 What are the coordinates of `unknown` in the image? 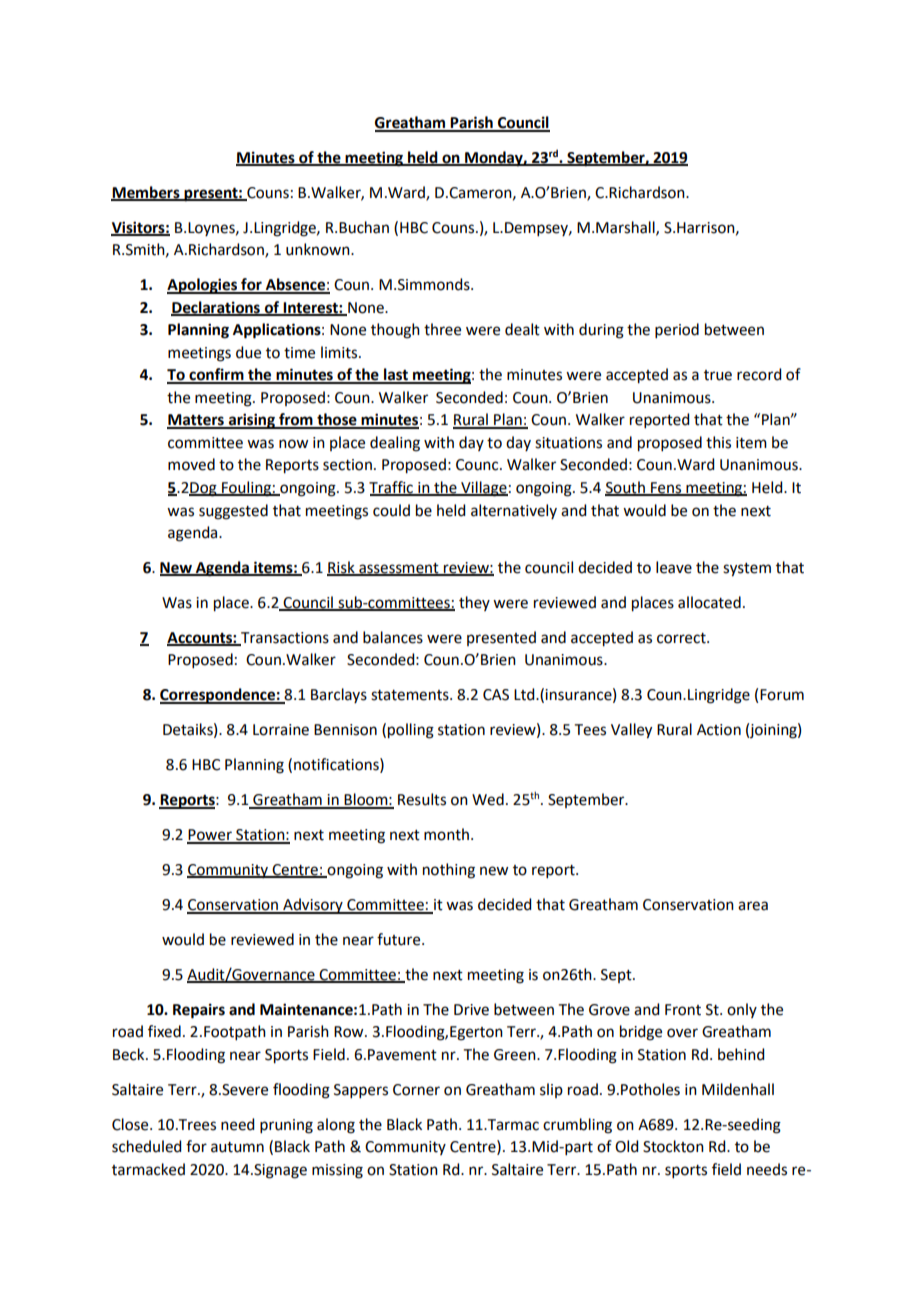 It's located at (319, 249).
